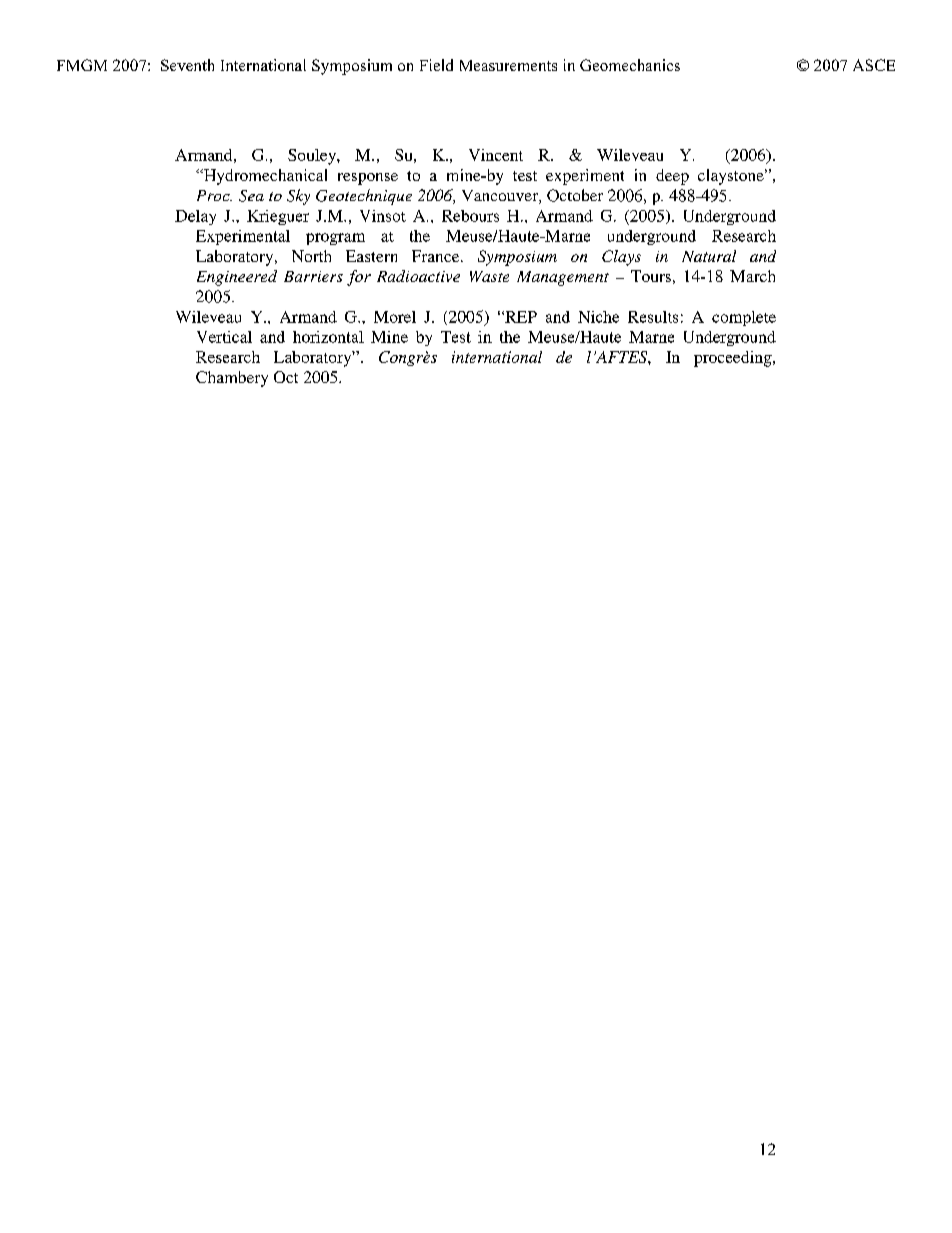  What do you see at coordinates (437, 256) in the page?
I see `France` at bounding box center [437, 256].
